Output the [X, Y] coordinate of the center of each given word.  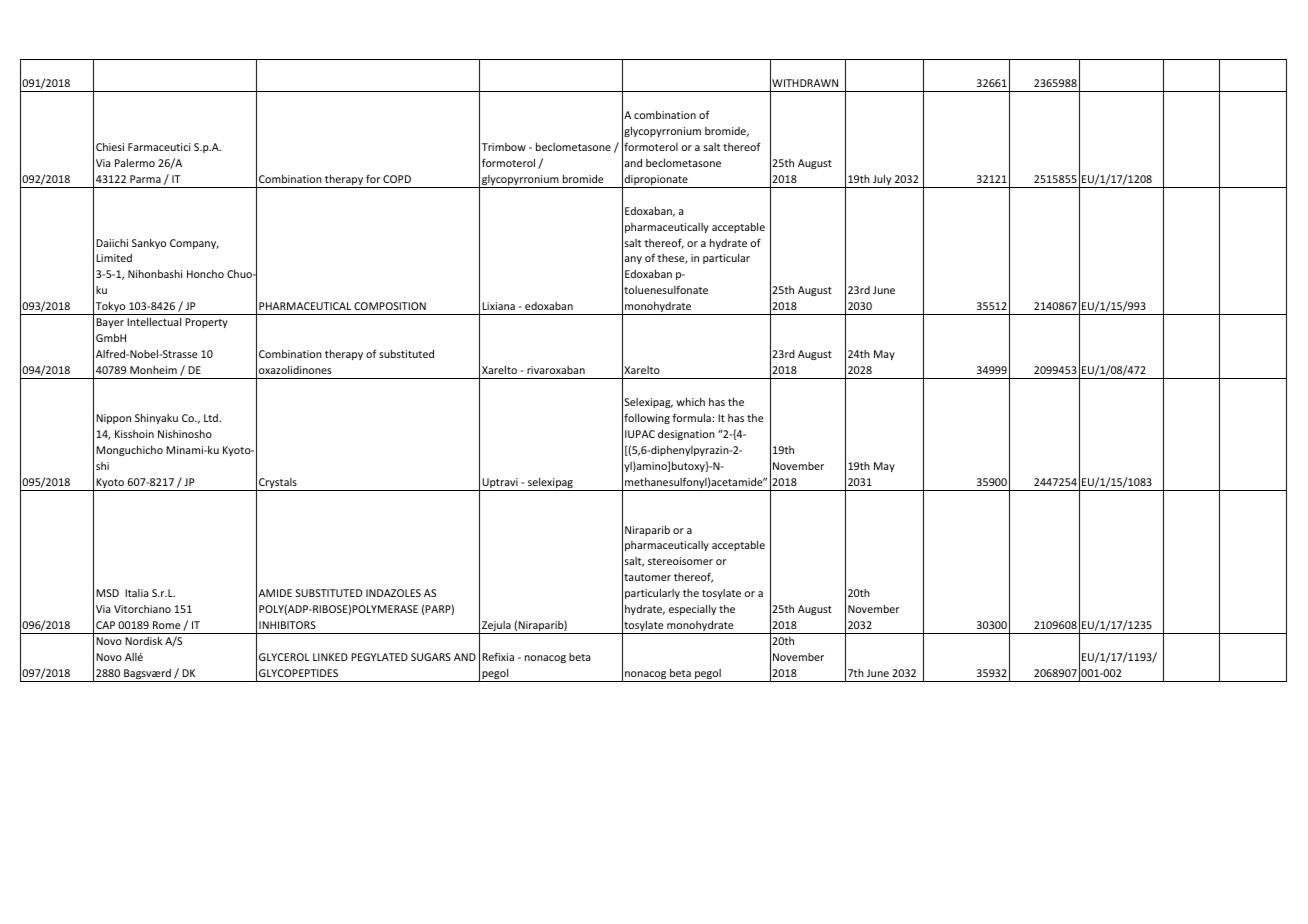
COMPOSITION [390, 306]
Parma [145, 179]
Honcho [205, 274]
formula [692, 417]
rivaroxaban [556, 370]
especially [692, 610]
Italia [136, 593]
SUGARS [431, 657]
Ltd [212, 418]
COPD [397, 179]
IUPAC [640, 434]
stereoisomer [680, 561]
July [882, 181]
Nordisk [143, 641]
